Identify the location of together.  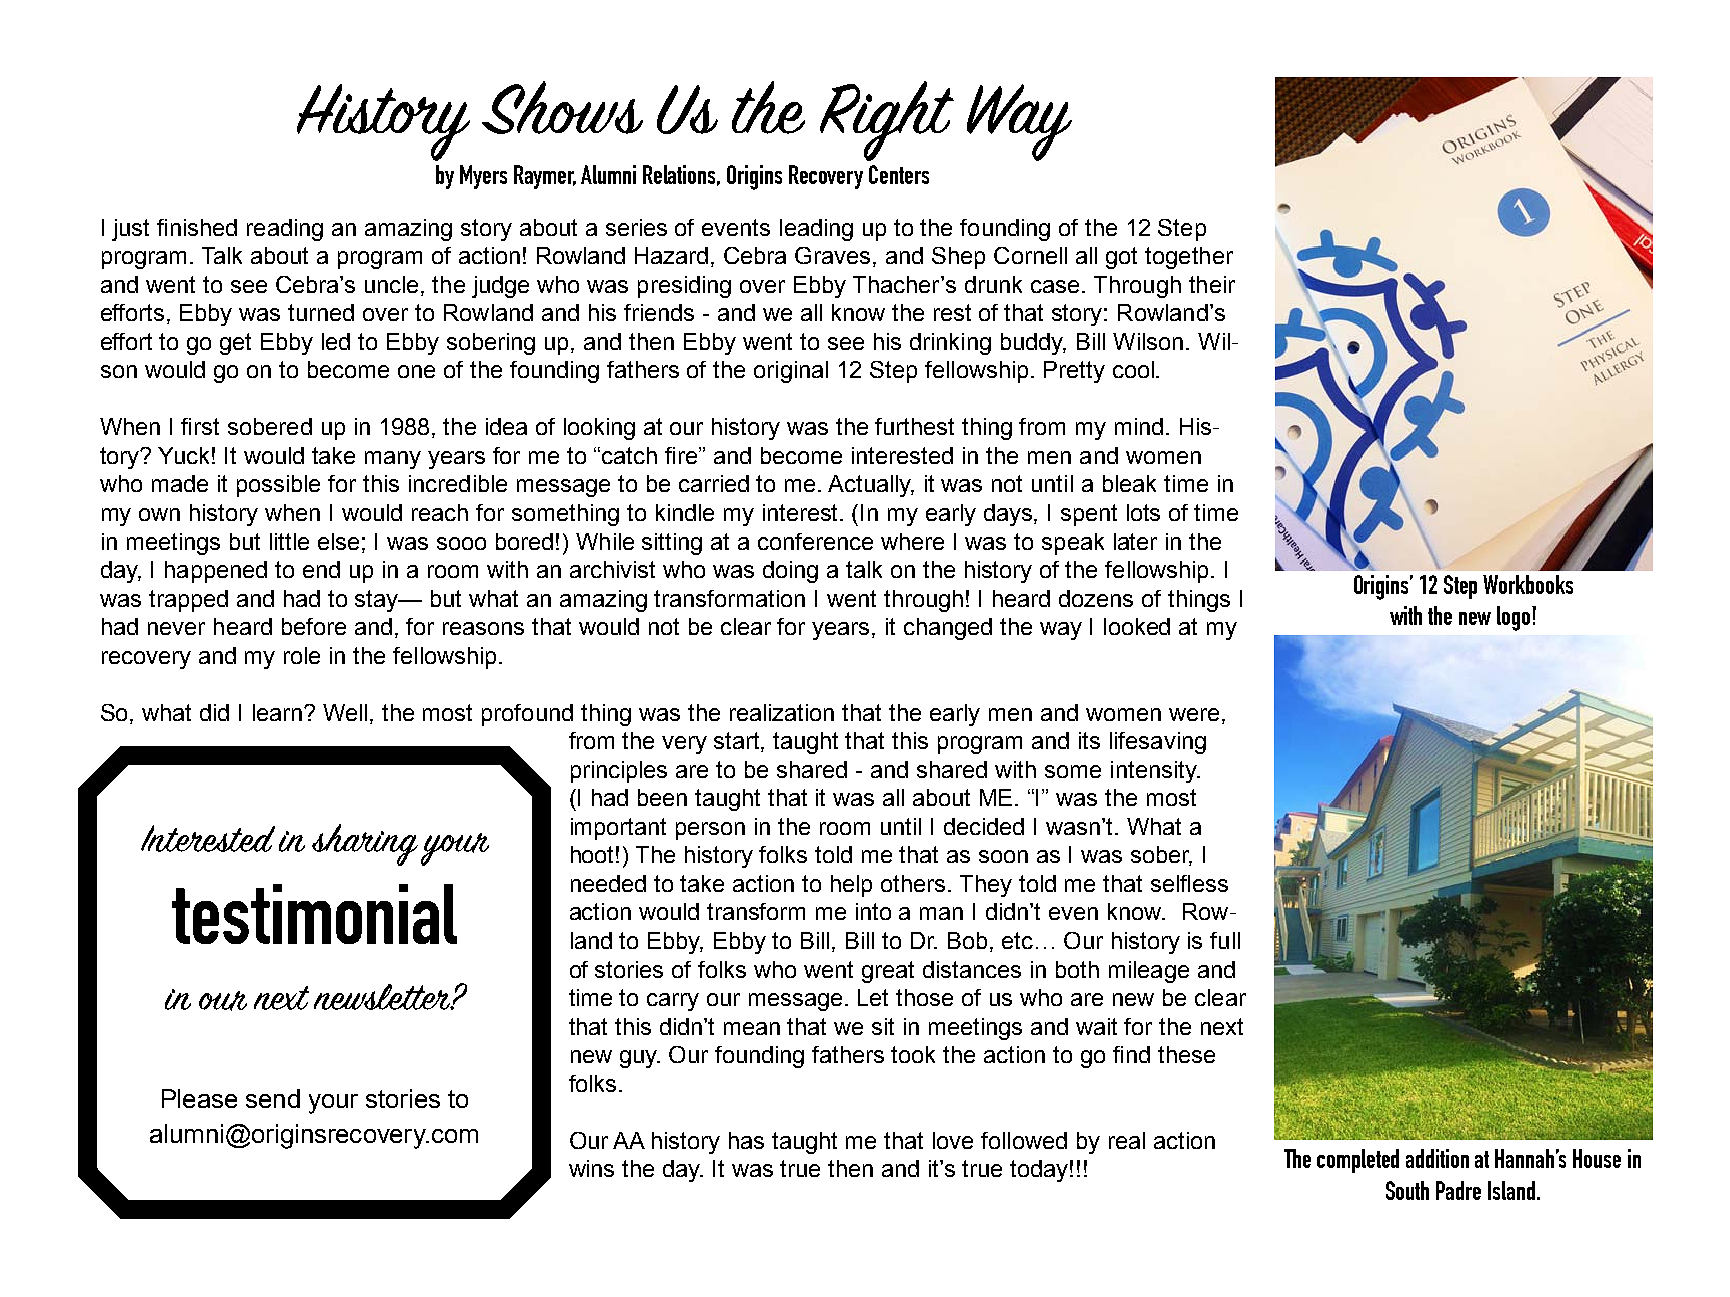
(1189, 258).
